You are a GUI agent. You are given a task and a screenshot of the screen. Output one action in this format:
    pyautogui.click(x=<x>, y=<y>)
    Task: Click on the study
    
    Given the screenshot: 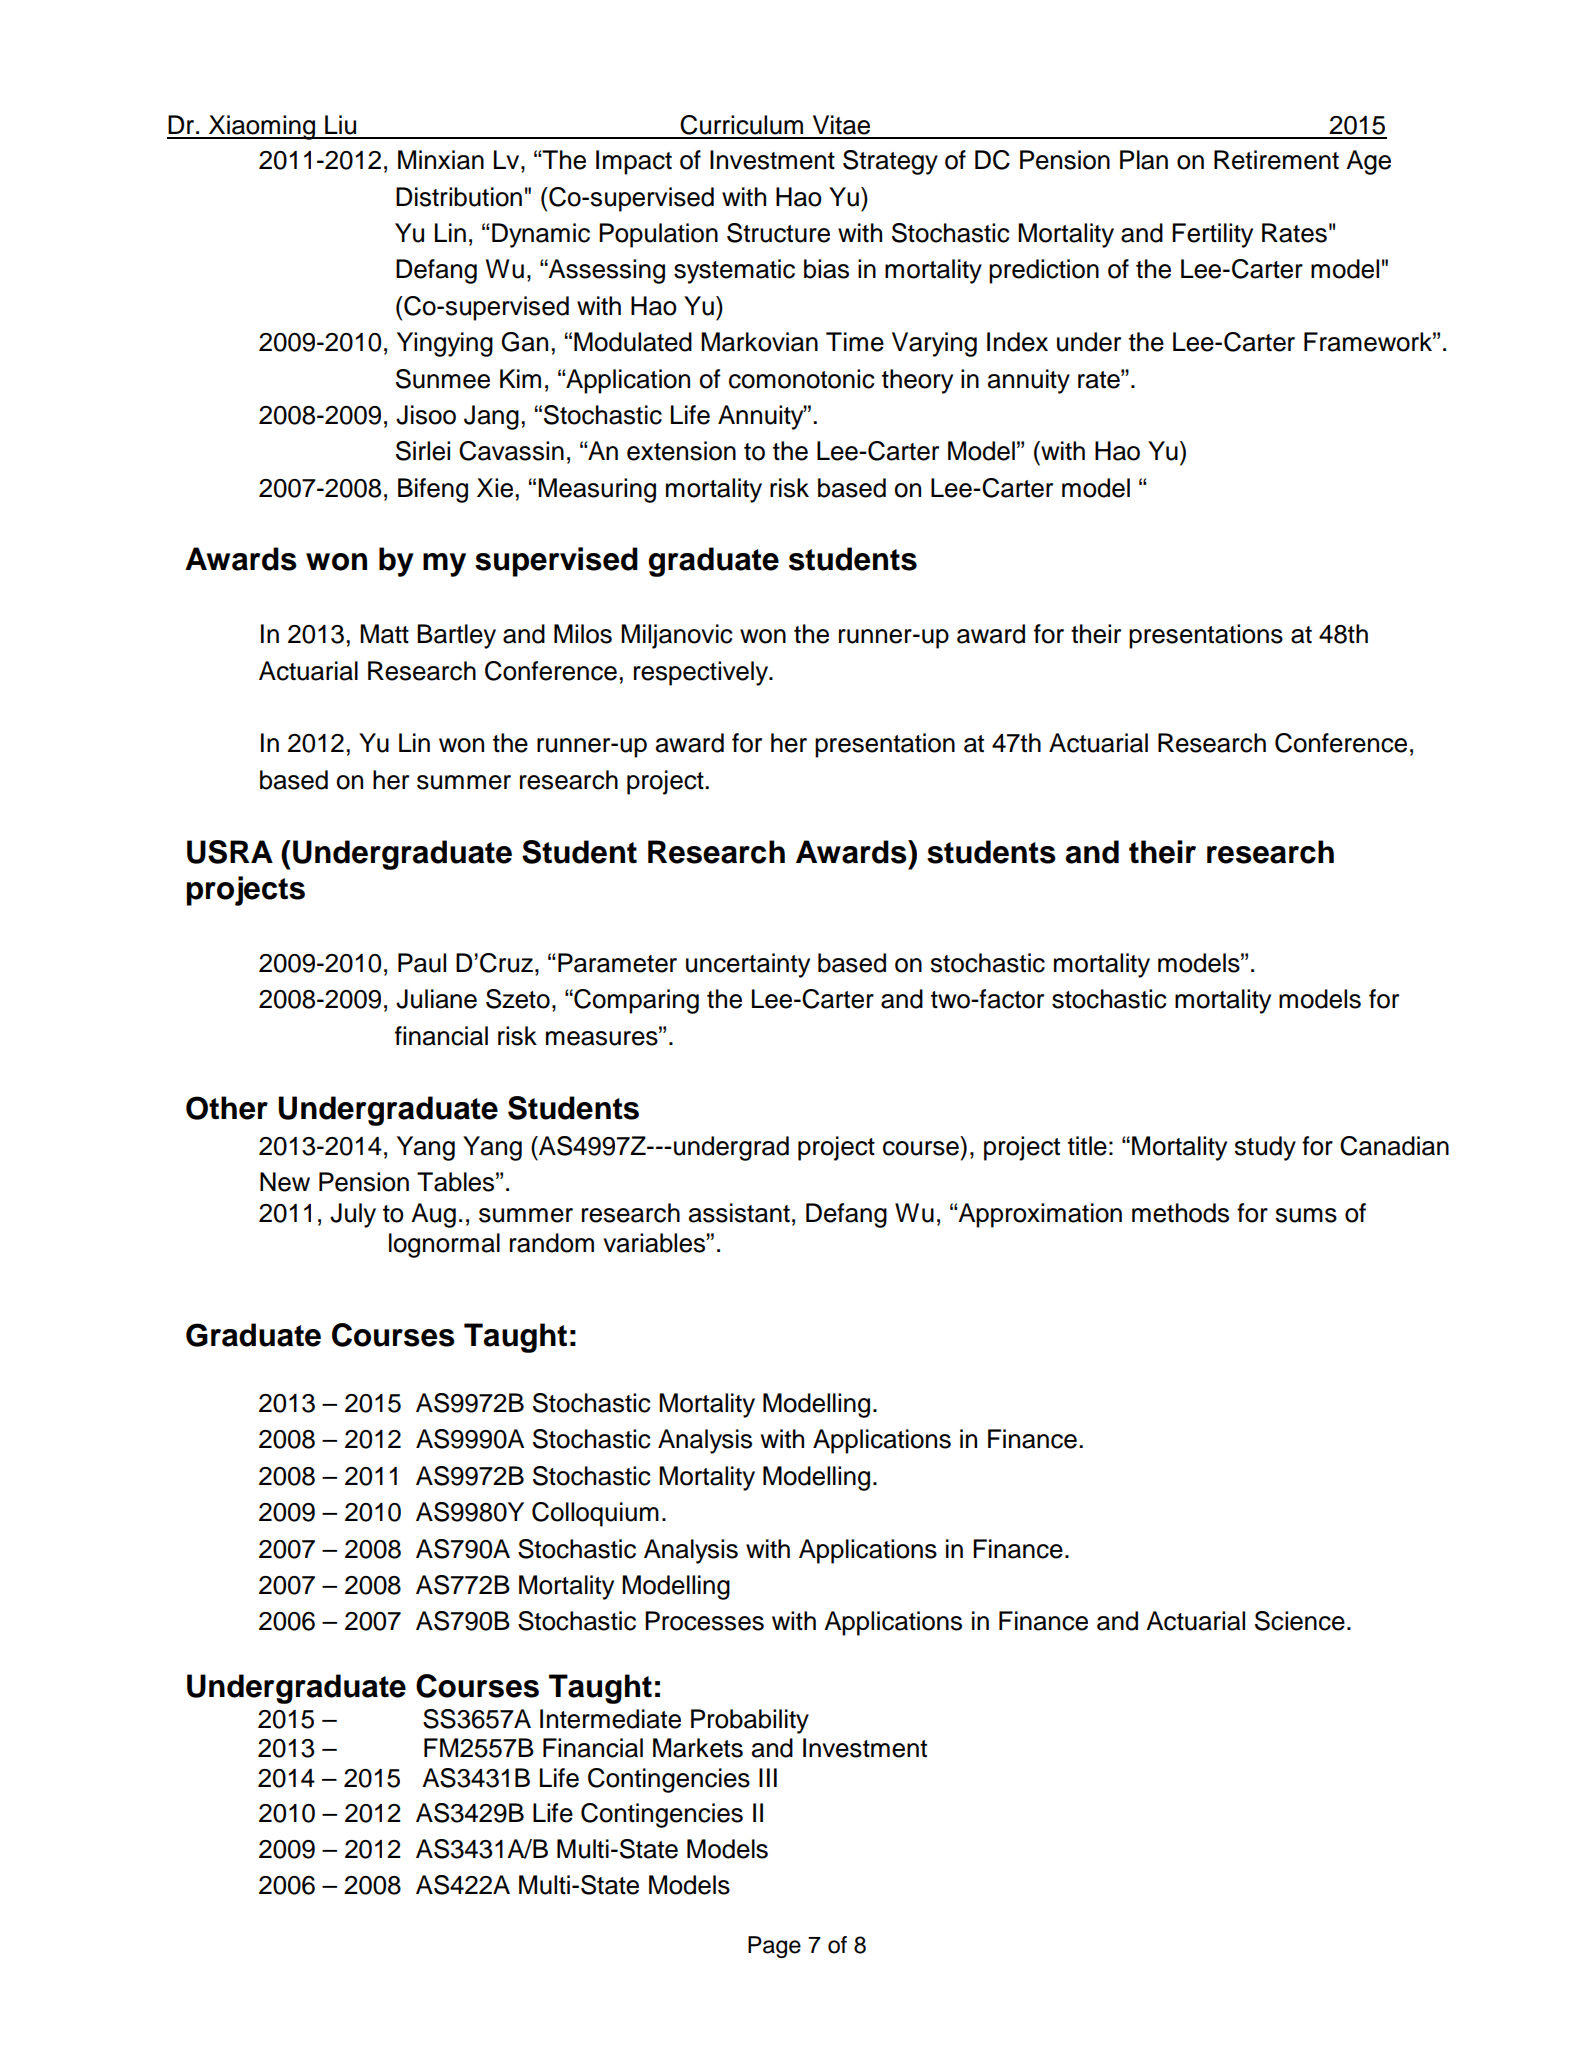 What is the action you would take?
    pyautogui.click(x=1265, y=1148)
